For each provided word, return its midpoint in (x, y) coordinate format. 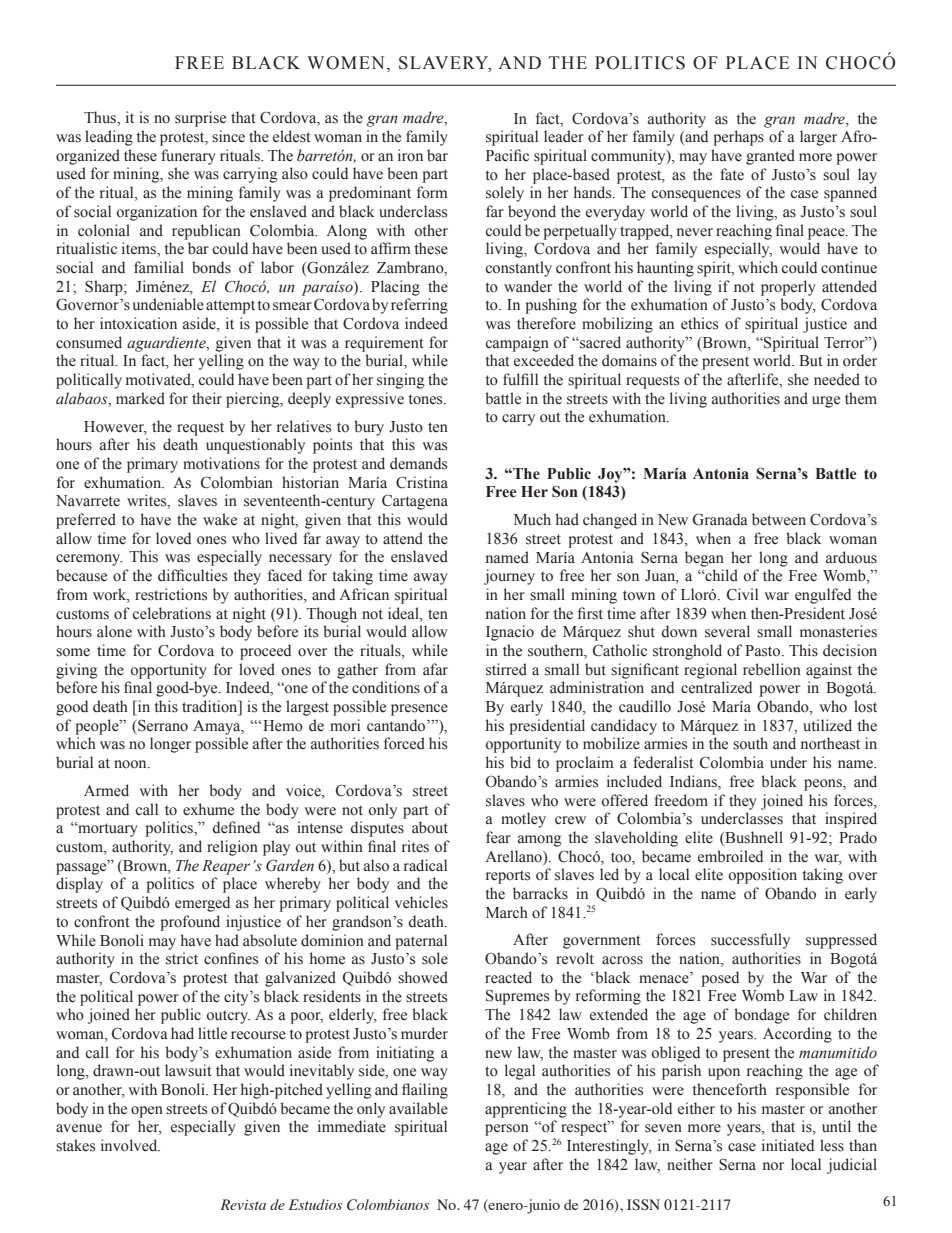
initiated (788, 1145)
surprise (200, 119)
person (507, 1130)
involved (130, 1145)
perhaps (738, 138)
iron (410, 155)
